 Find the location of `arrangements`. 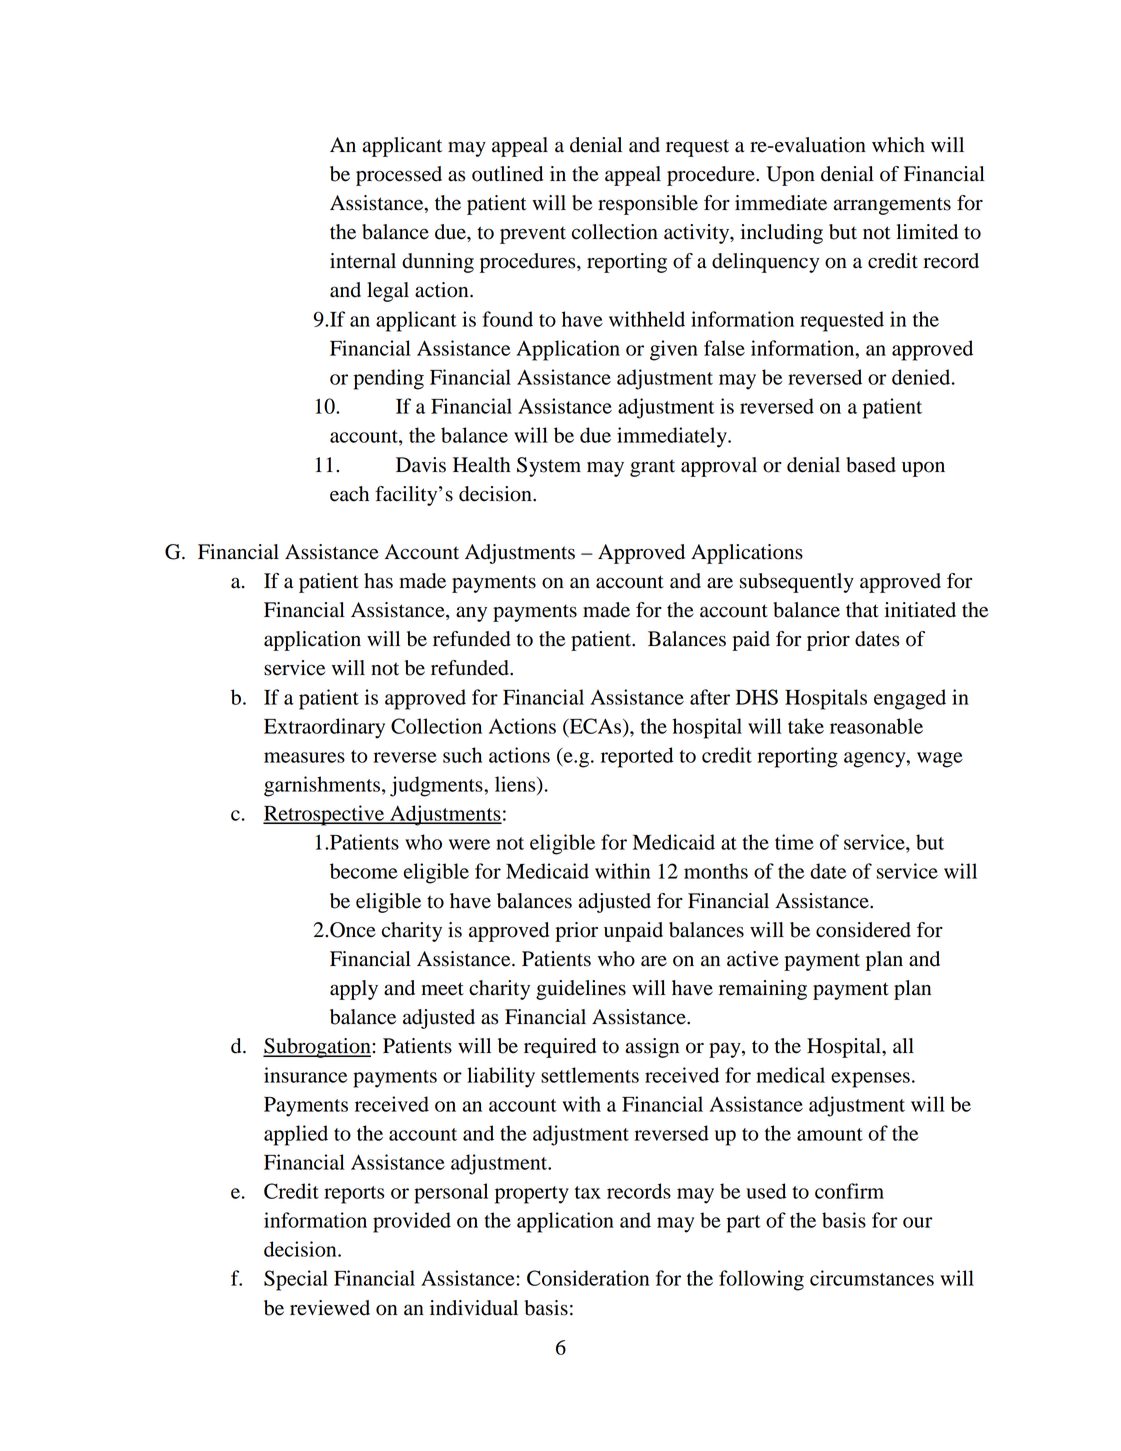

arrangements is located at coordinates (892, 206).
